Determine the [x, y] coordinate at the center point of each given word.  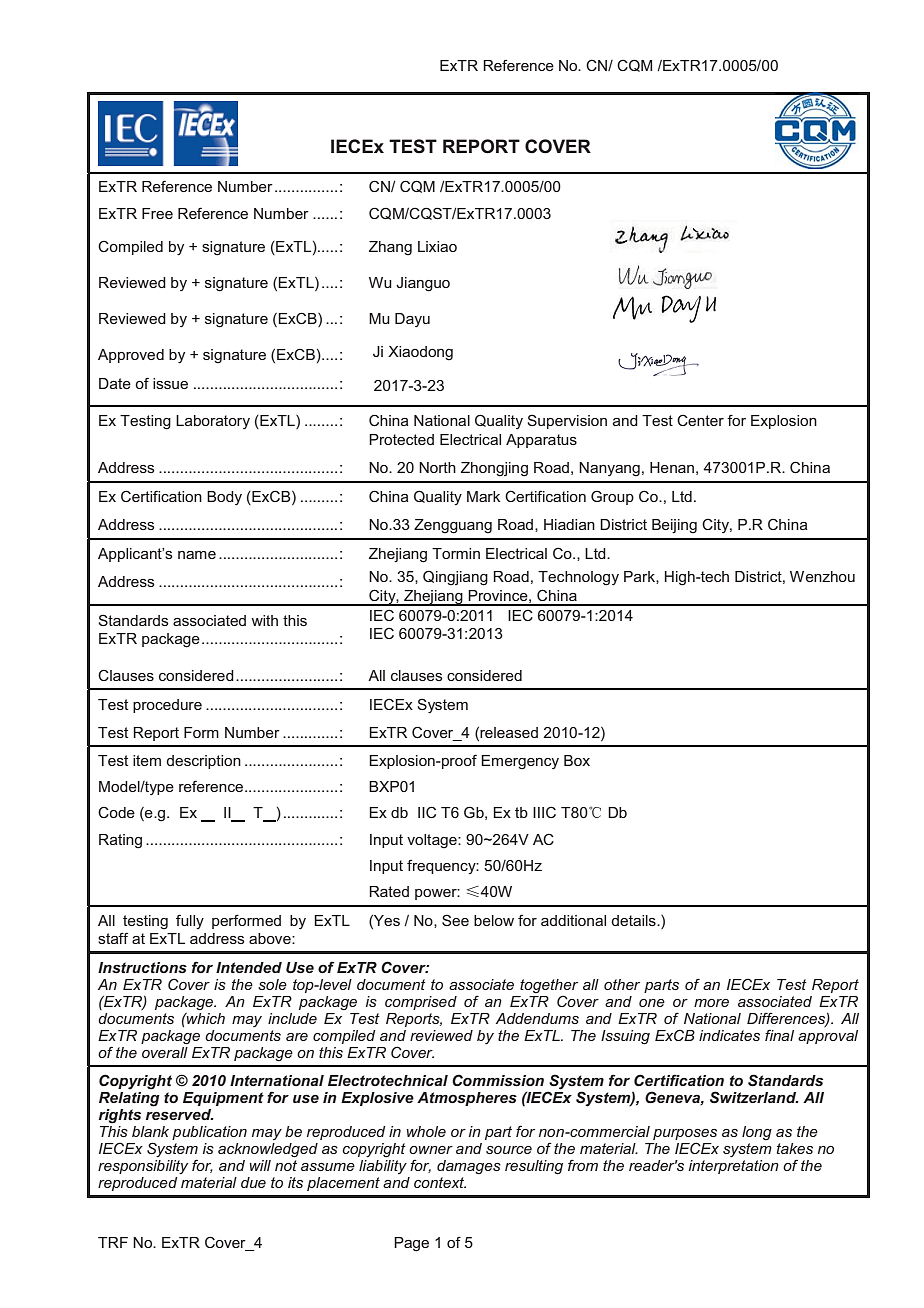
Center [700, 420]
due [253, 1182]
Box [577, 760]
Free [157, 213]
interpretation [734, 1167]
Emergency [520, 762]
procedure [167, 706]
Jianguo [423, 284]
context [440, 1182]
